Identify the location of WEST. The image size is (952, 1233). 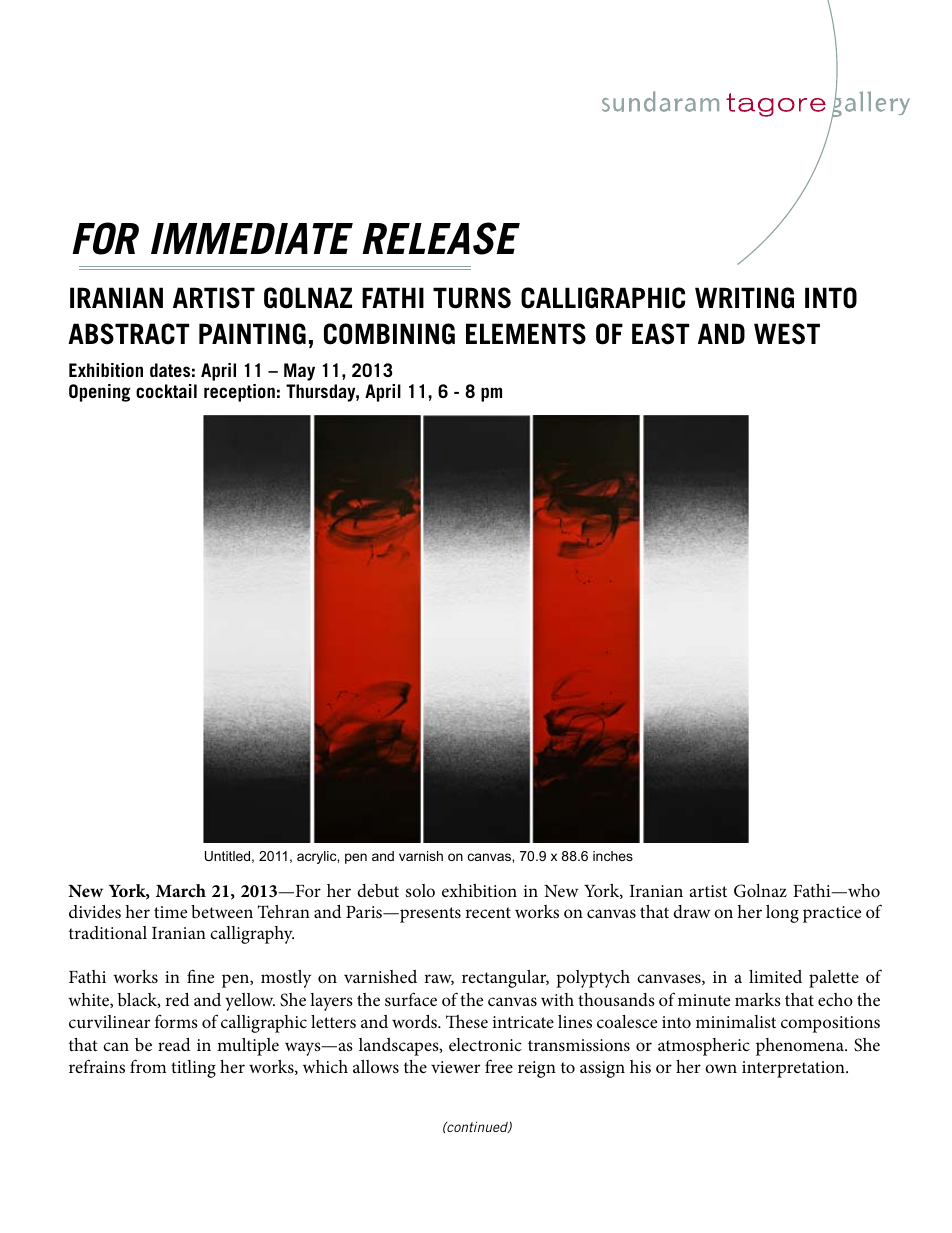
(787, 334).
